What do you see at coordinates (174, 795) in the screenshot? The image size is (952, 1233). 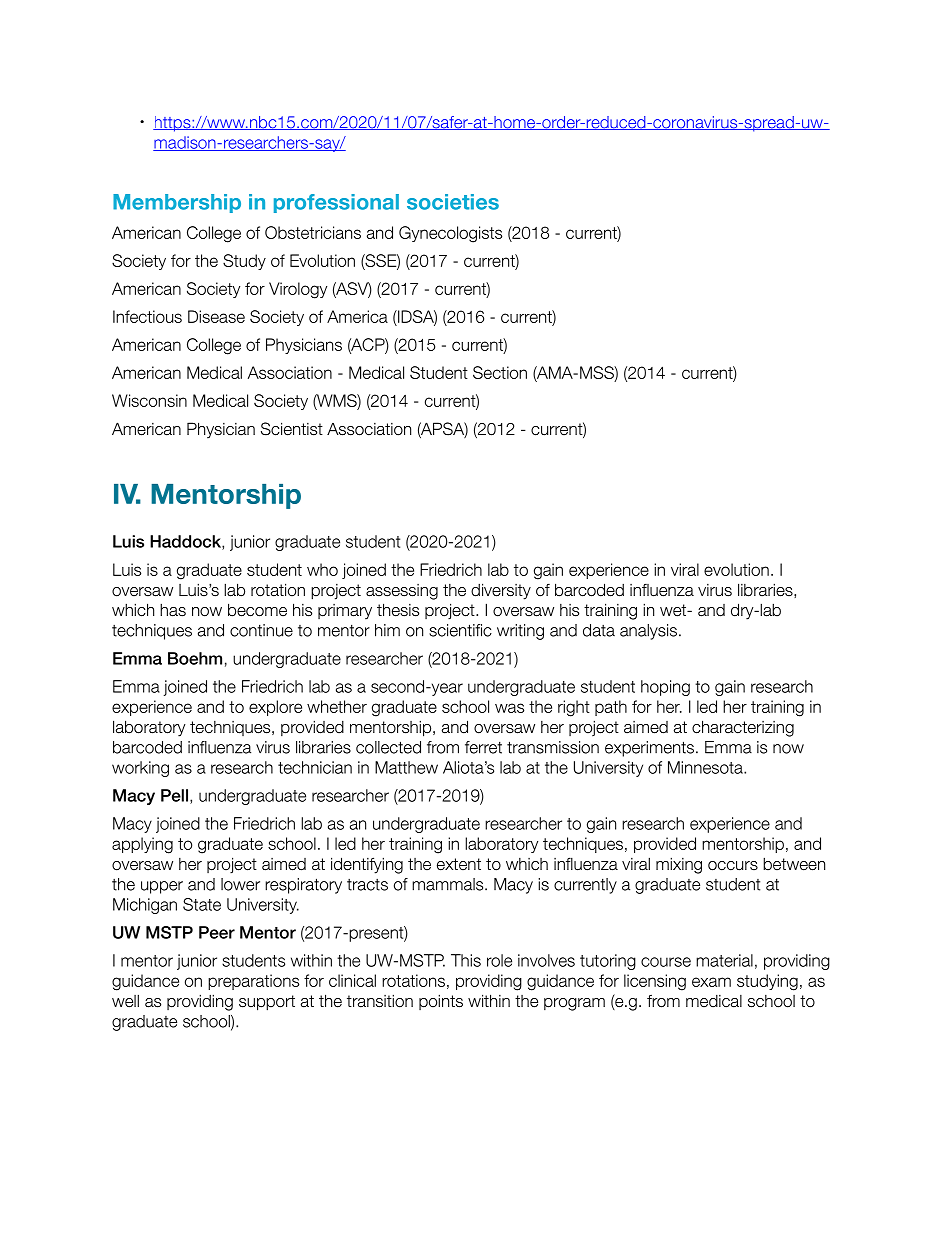 I see `Pell` at bounding box center [174, 795].
